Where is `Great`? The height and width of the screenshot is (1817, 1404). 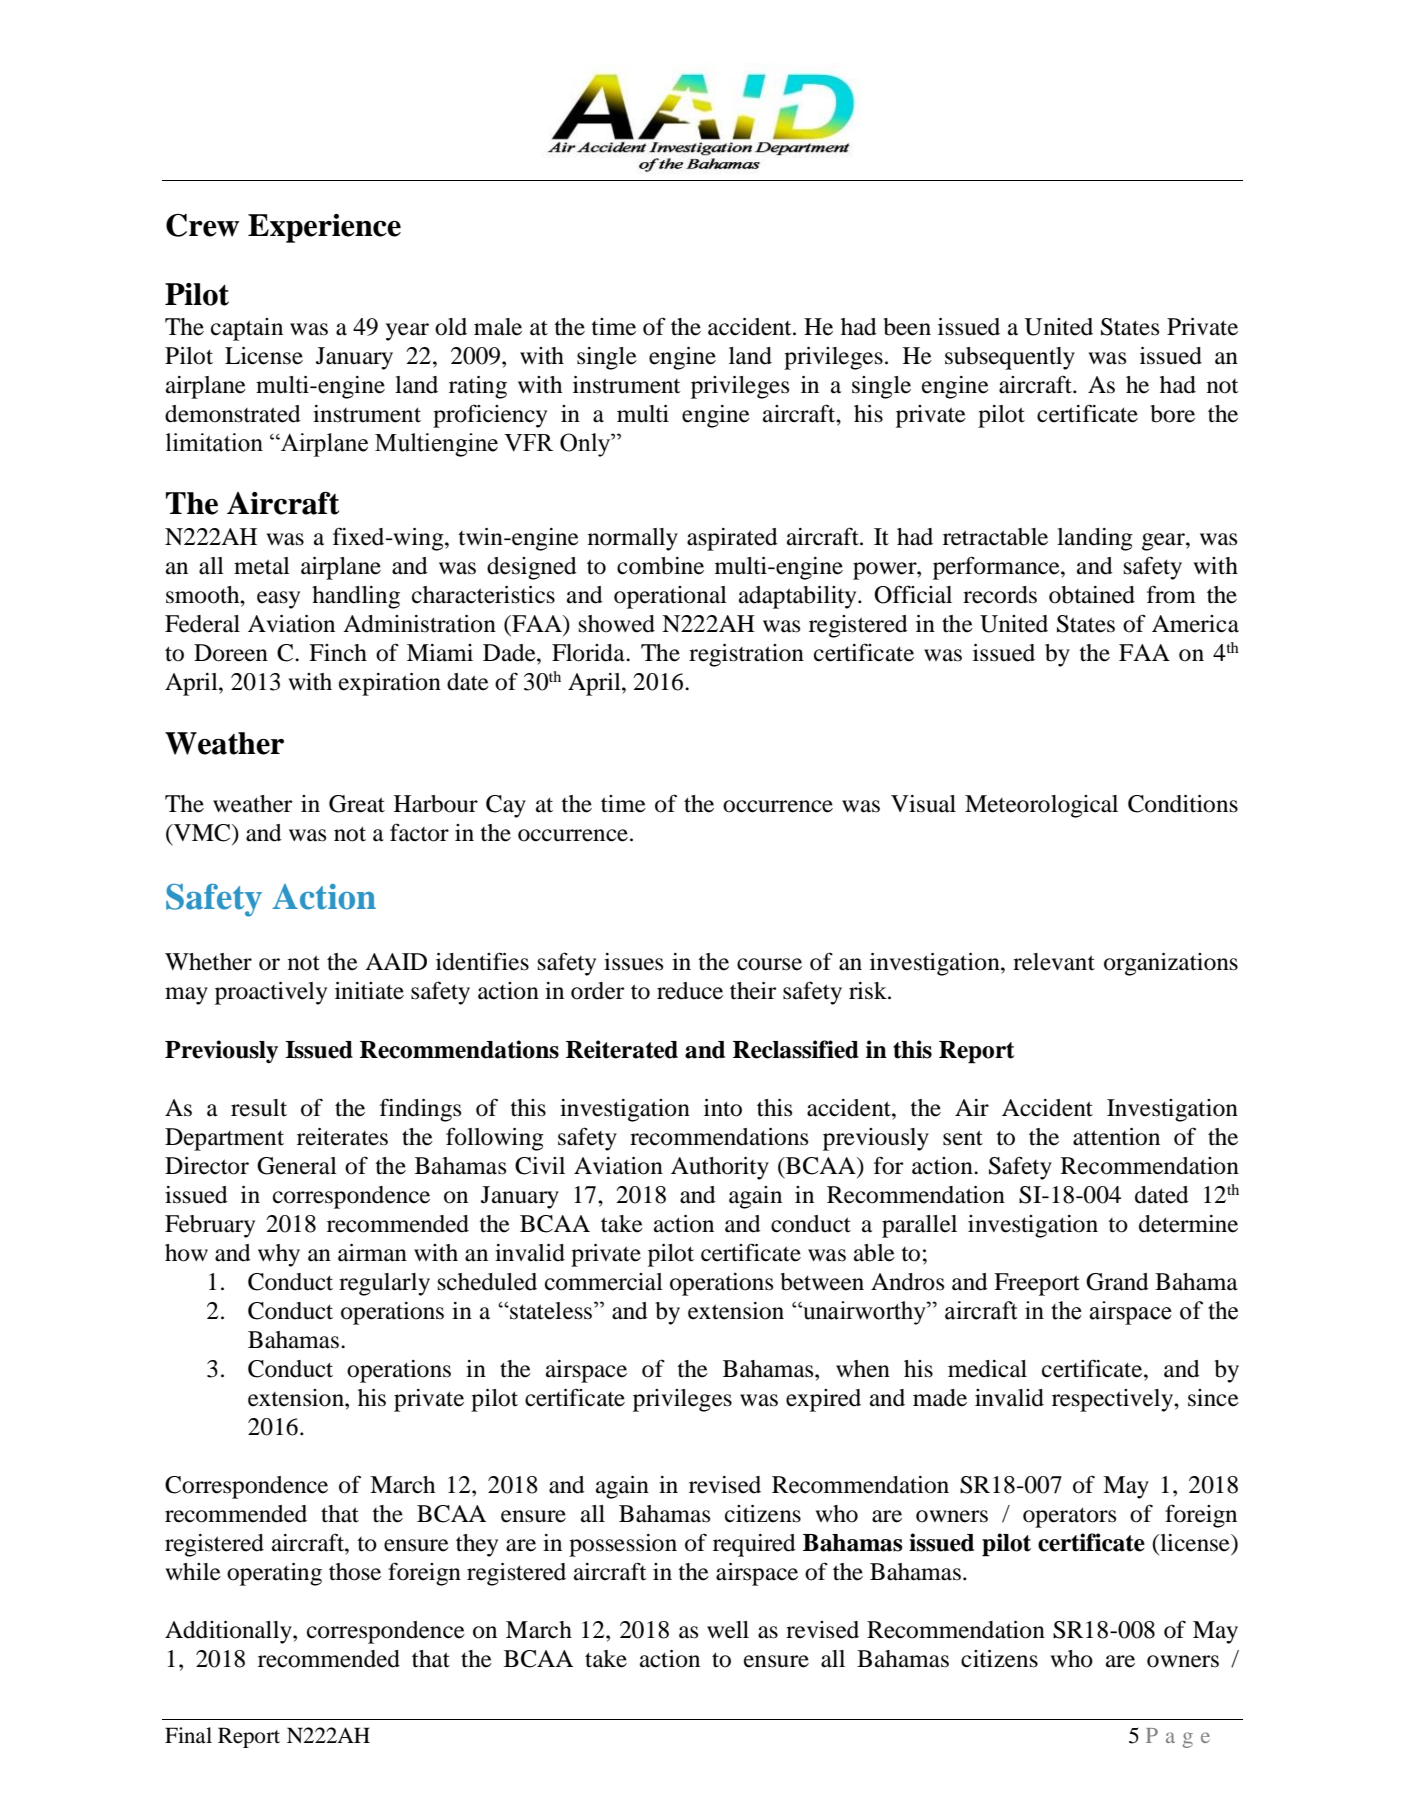 Great is located at coordinates (357, 804).
